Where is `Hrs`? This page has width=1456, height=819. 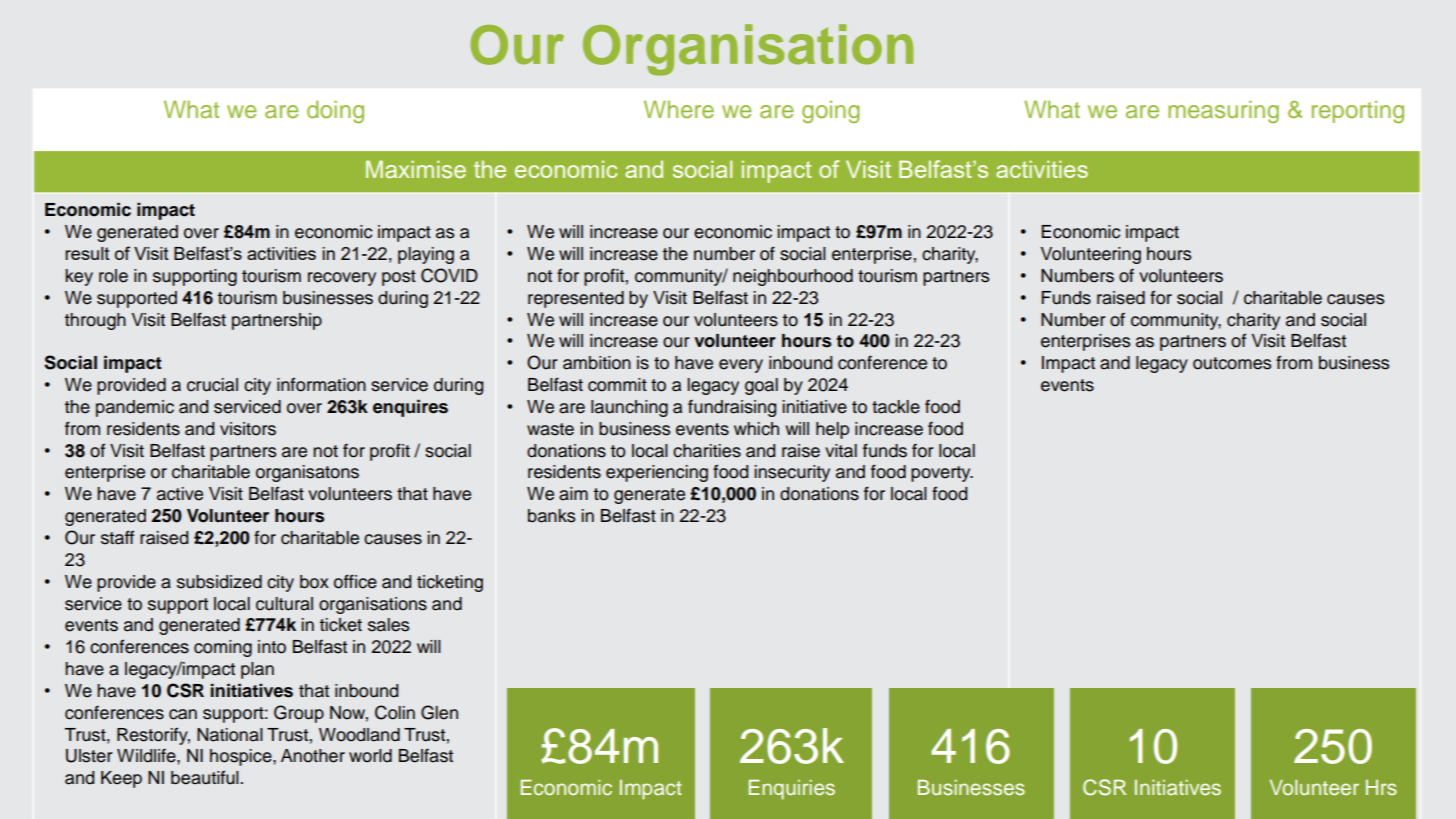
Hrs is located at coordinates (1381, 787).
